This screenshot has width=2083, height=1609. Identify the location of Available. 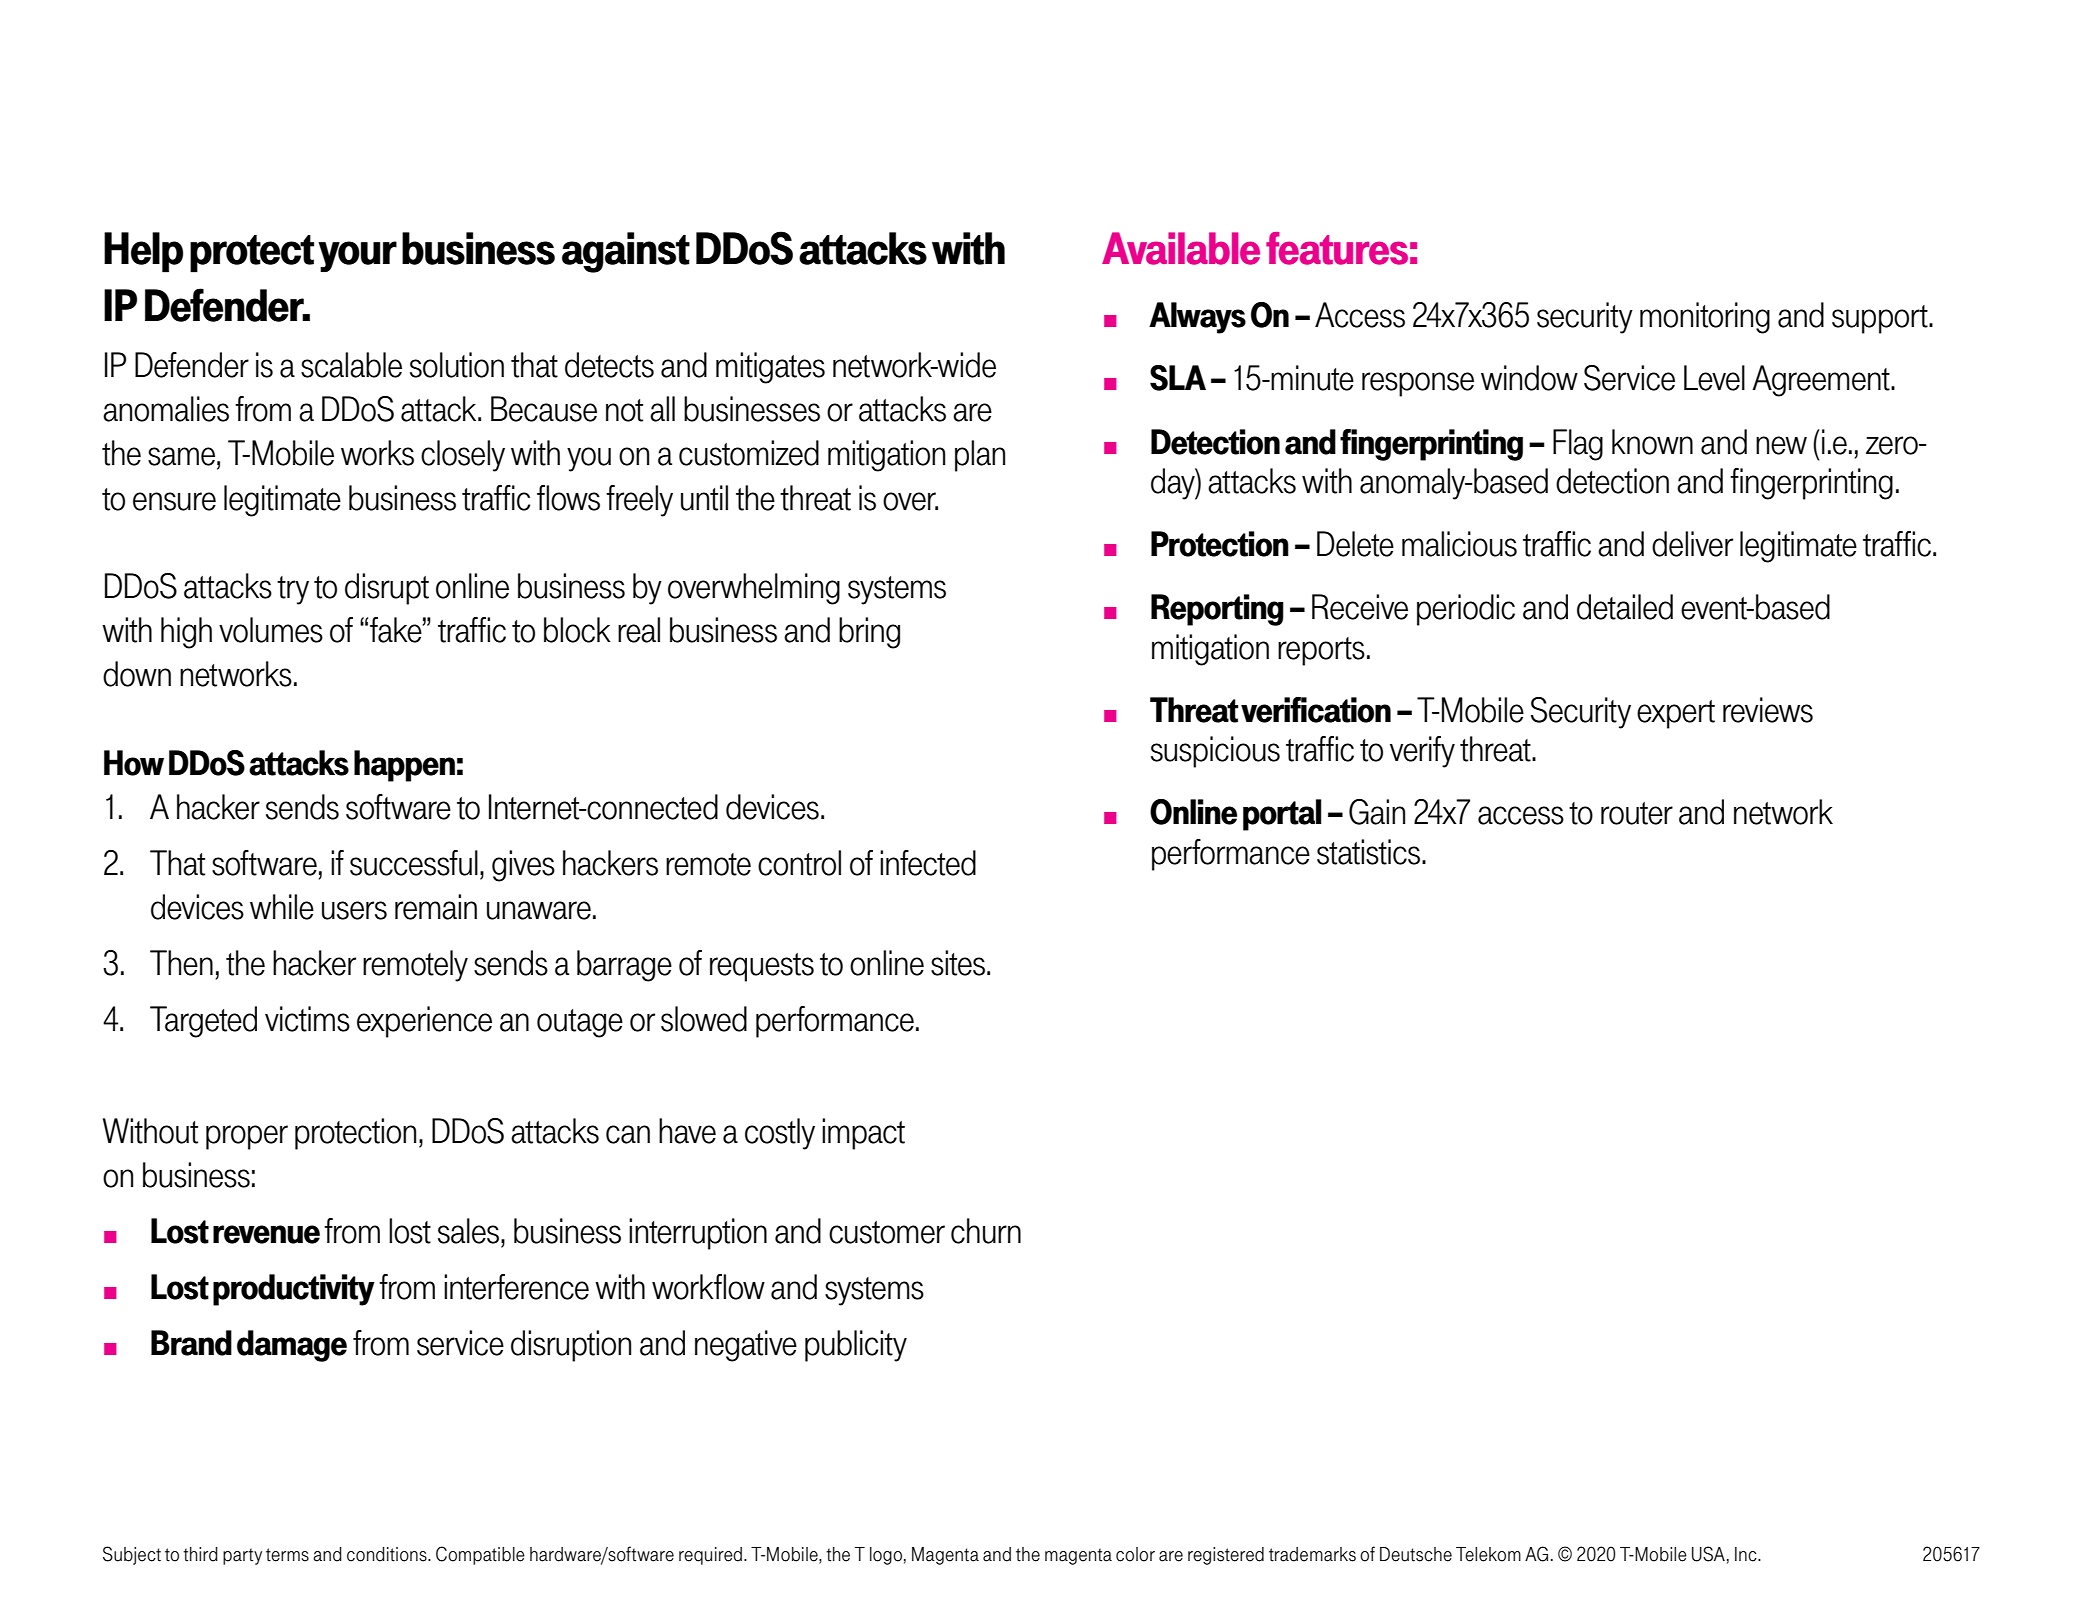
(1181, 248).
